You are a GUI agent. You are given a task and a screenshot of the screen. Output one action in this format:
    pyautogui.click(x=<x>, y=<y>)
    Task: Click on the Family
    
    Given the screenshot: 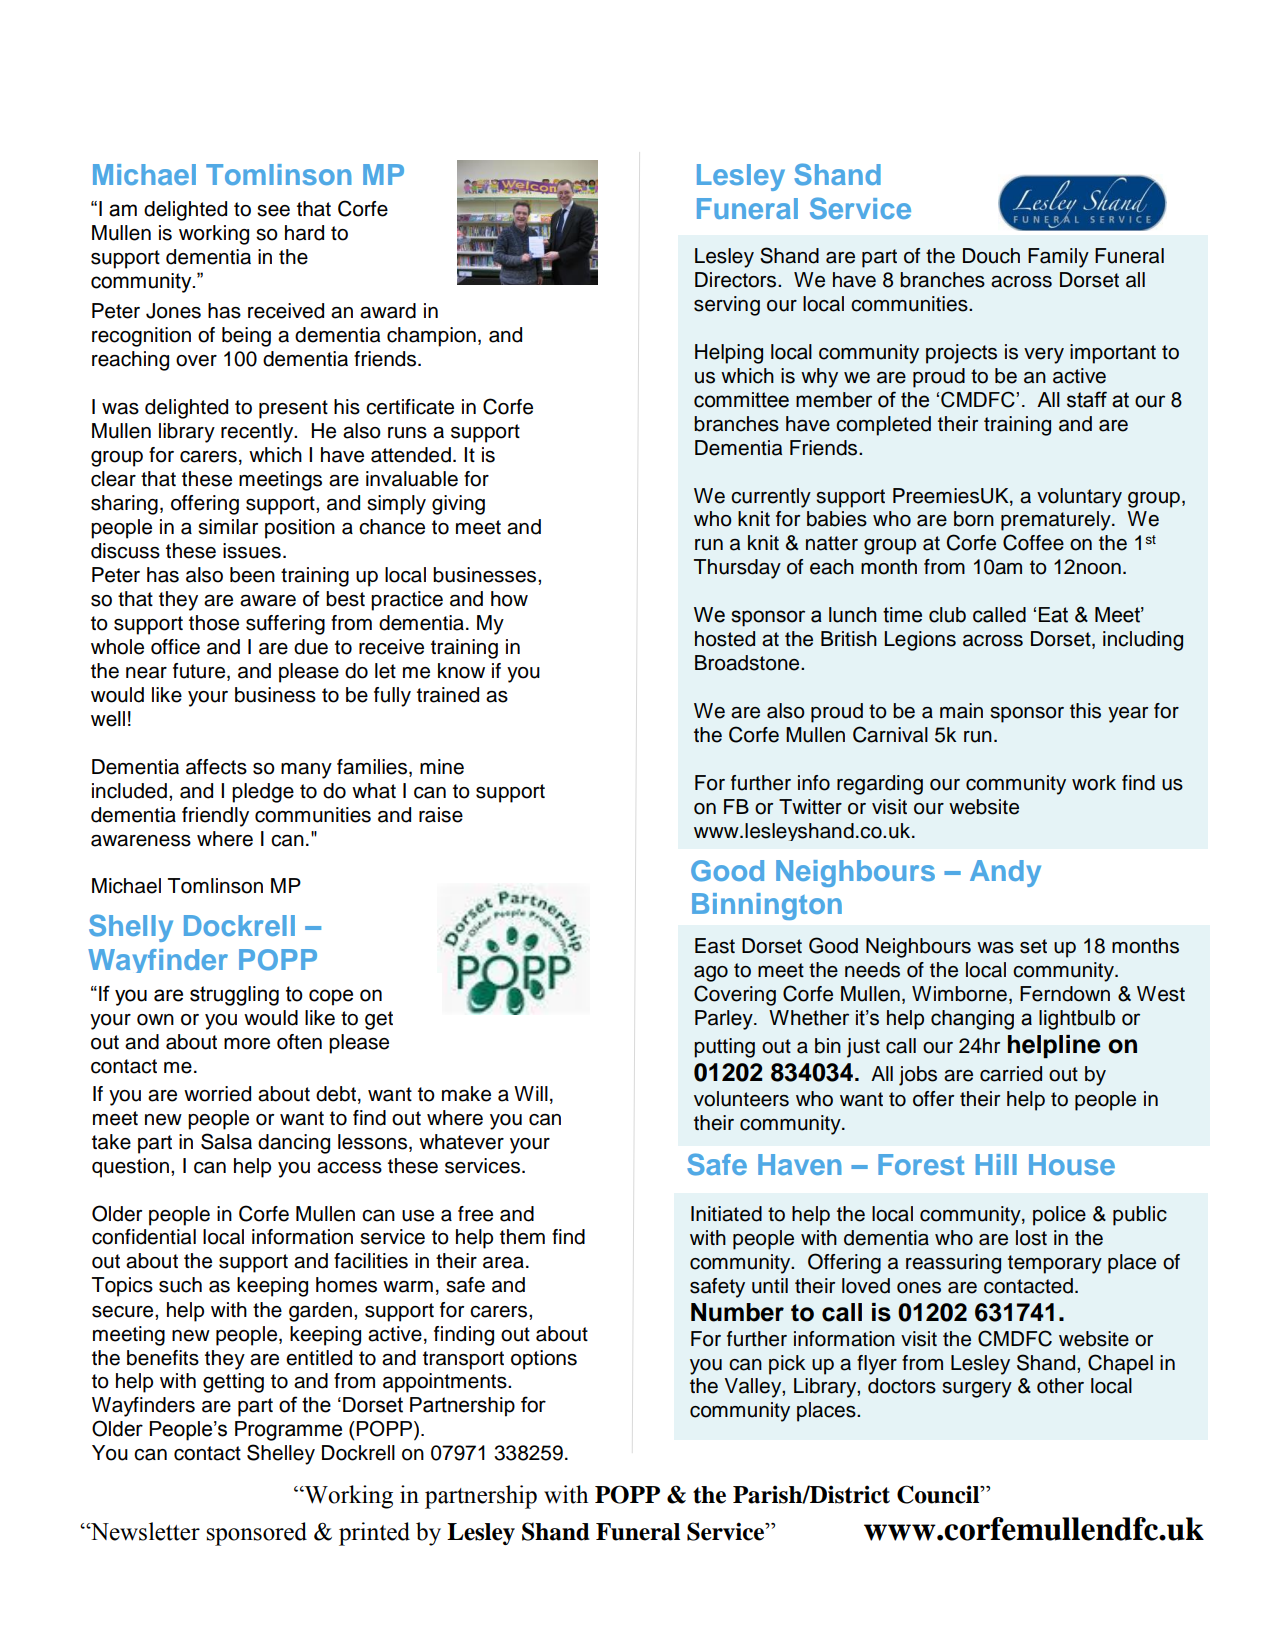 What is the action you would take?
    pyautogui.click(x=1058, y=258)
